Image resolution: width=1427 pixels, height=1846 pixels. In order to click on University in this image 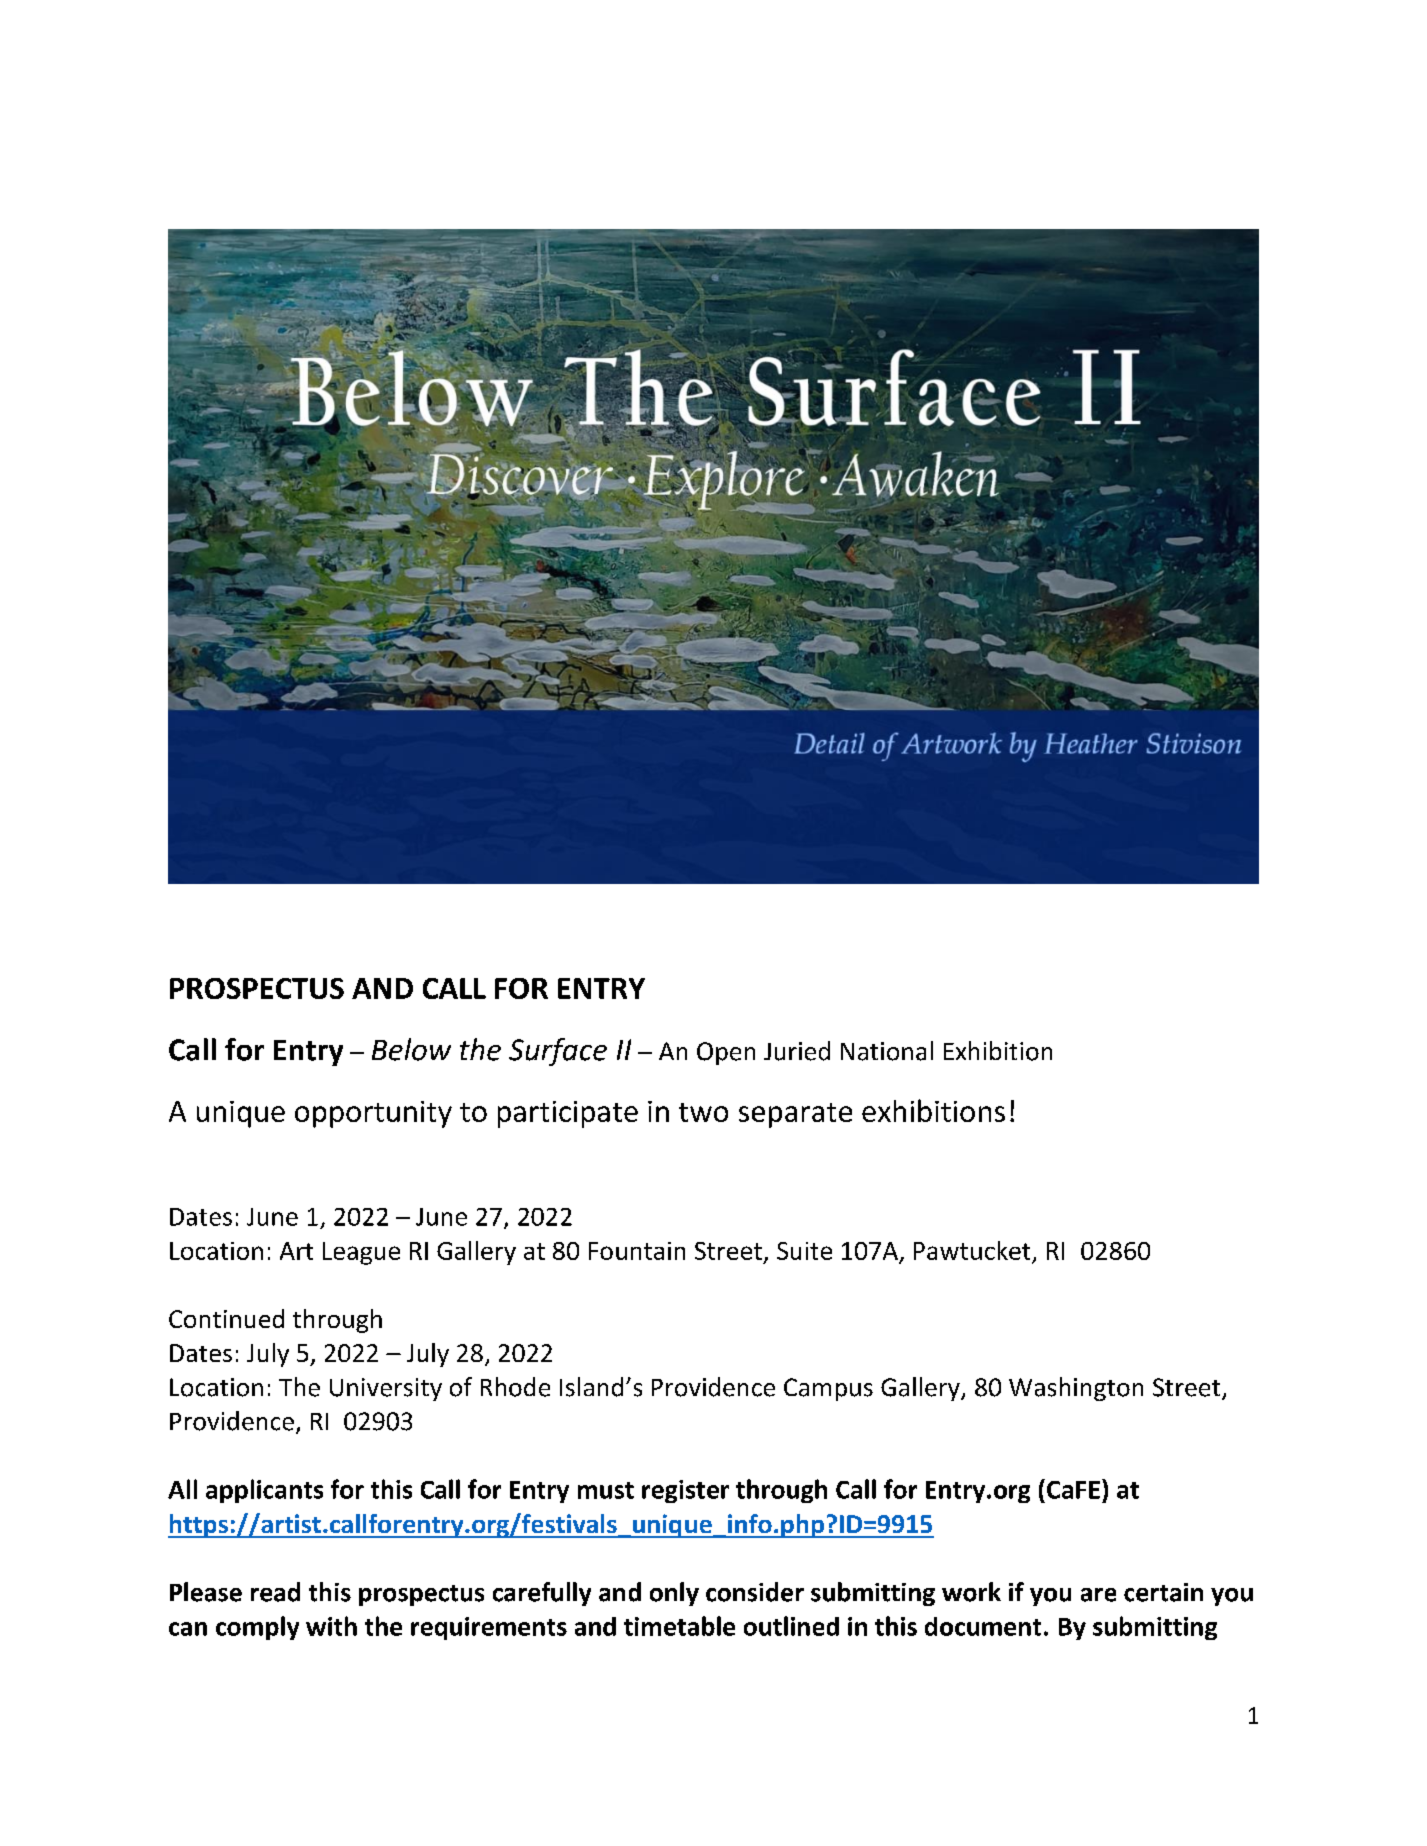, I will do `click(386, 1389)`.
